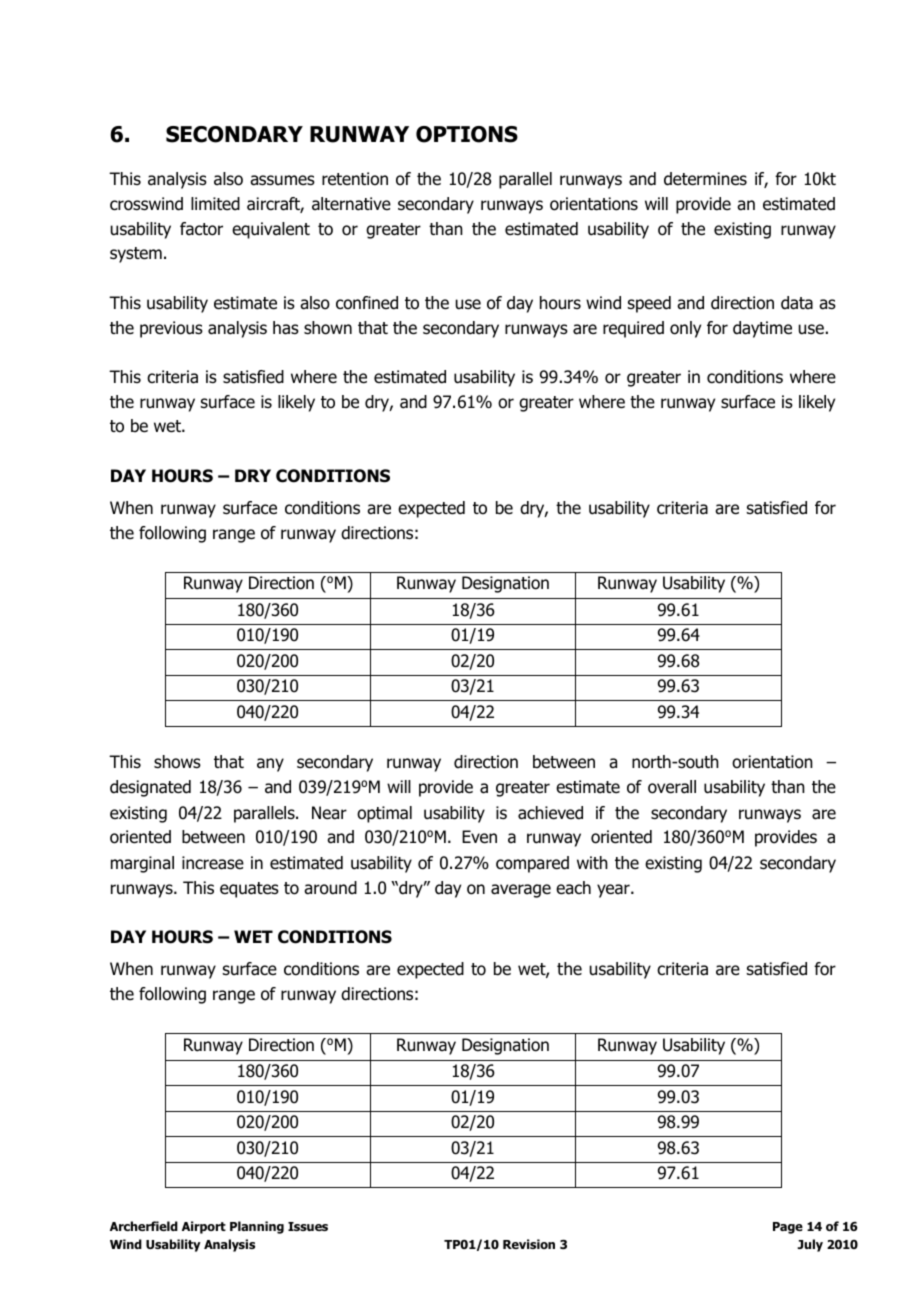 This page has height=1307, width=924. I want to click on limited, so click(215, 204).
